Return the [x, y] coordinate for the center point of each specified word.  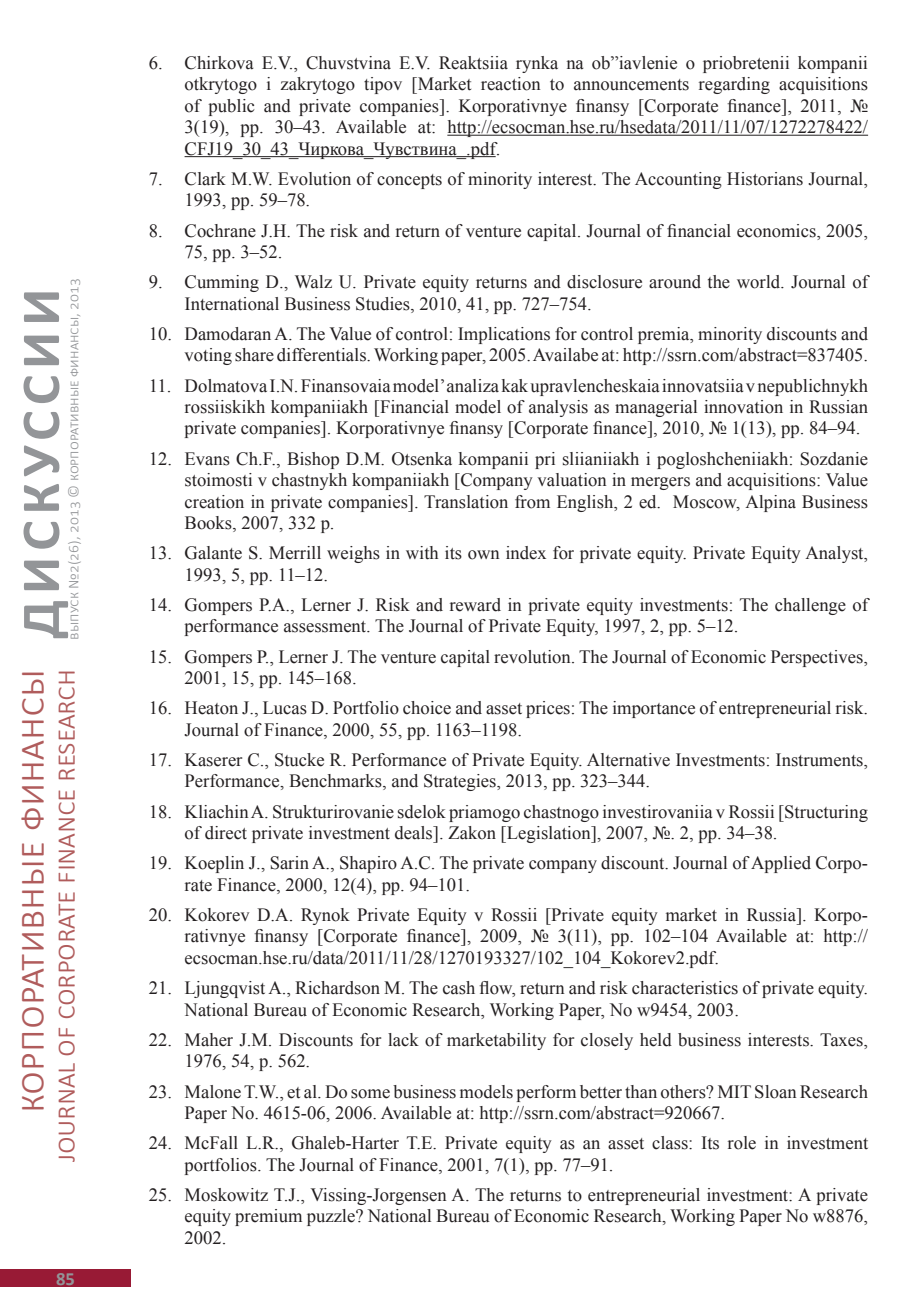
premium [268, 1217]
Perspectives [818, 658]
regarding [734, 85]
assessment [326, 627]
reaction [510, 84]
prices [548, 709]
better [601, 1092]
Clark [205, 179]
